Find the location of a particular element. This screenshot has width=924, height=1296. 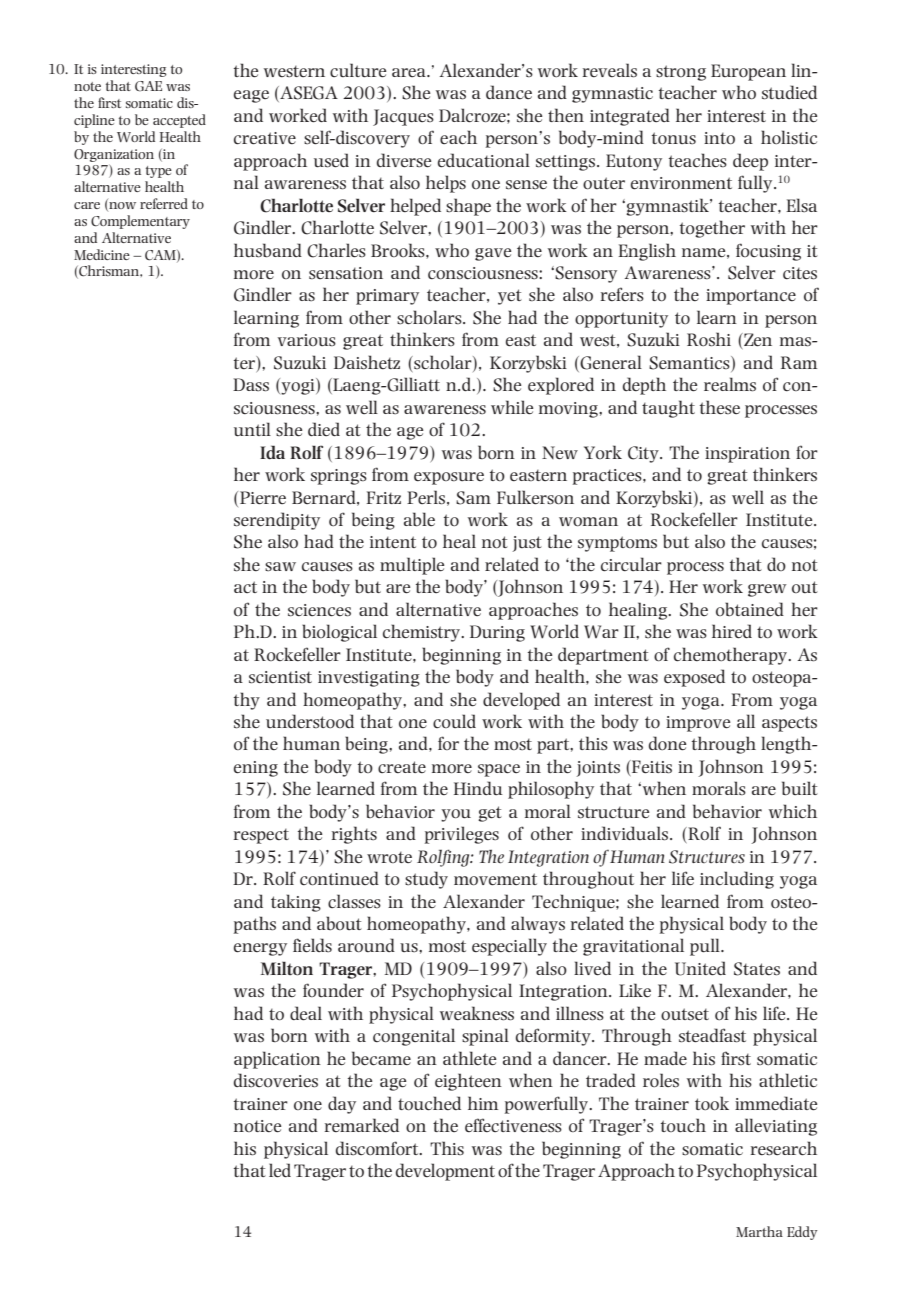

exposure is located at coordinates (449, 478).
